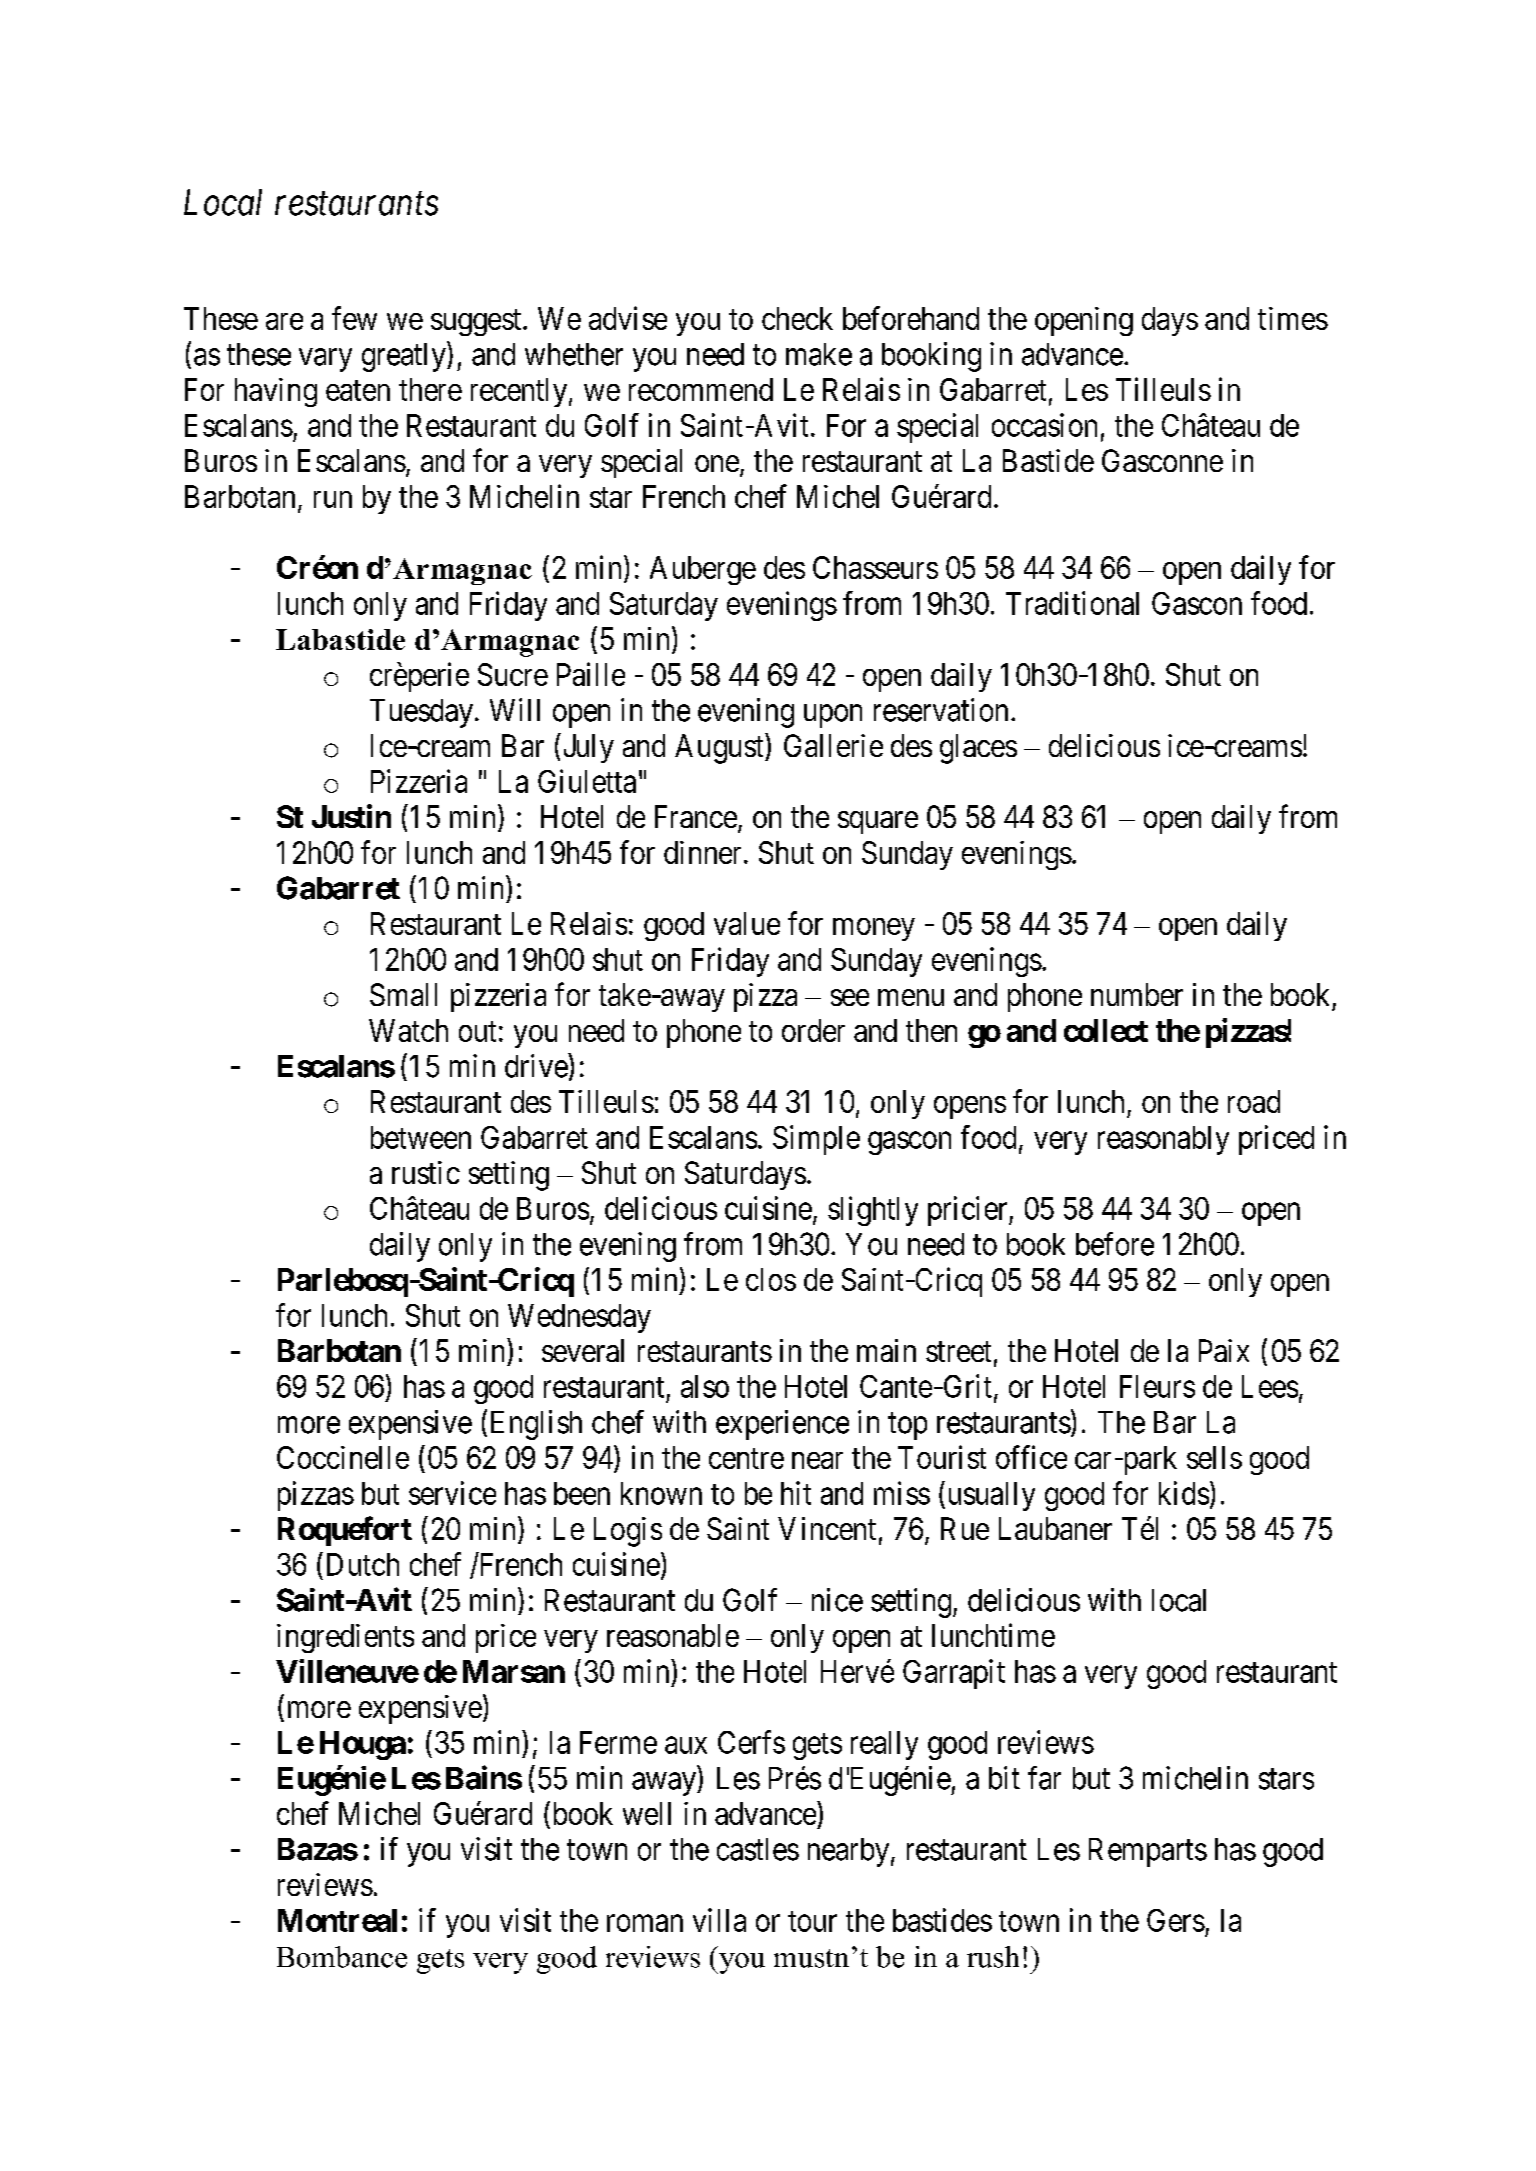 The image size is (1536, 2171). I want to click on make, so click(819, 354).
